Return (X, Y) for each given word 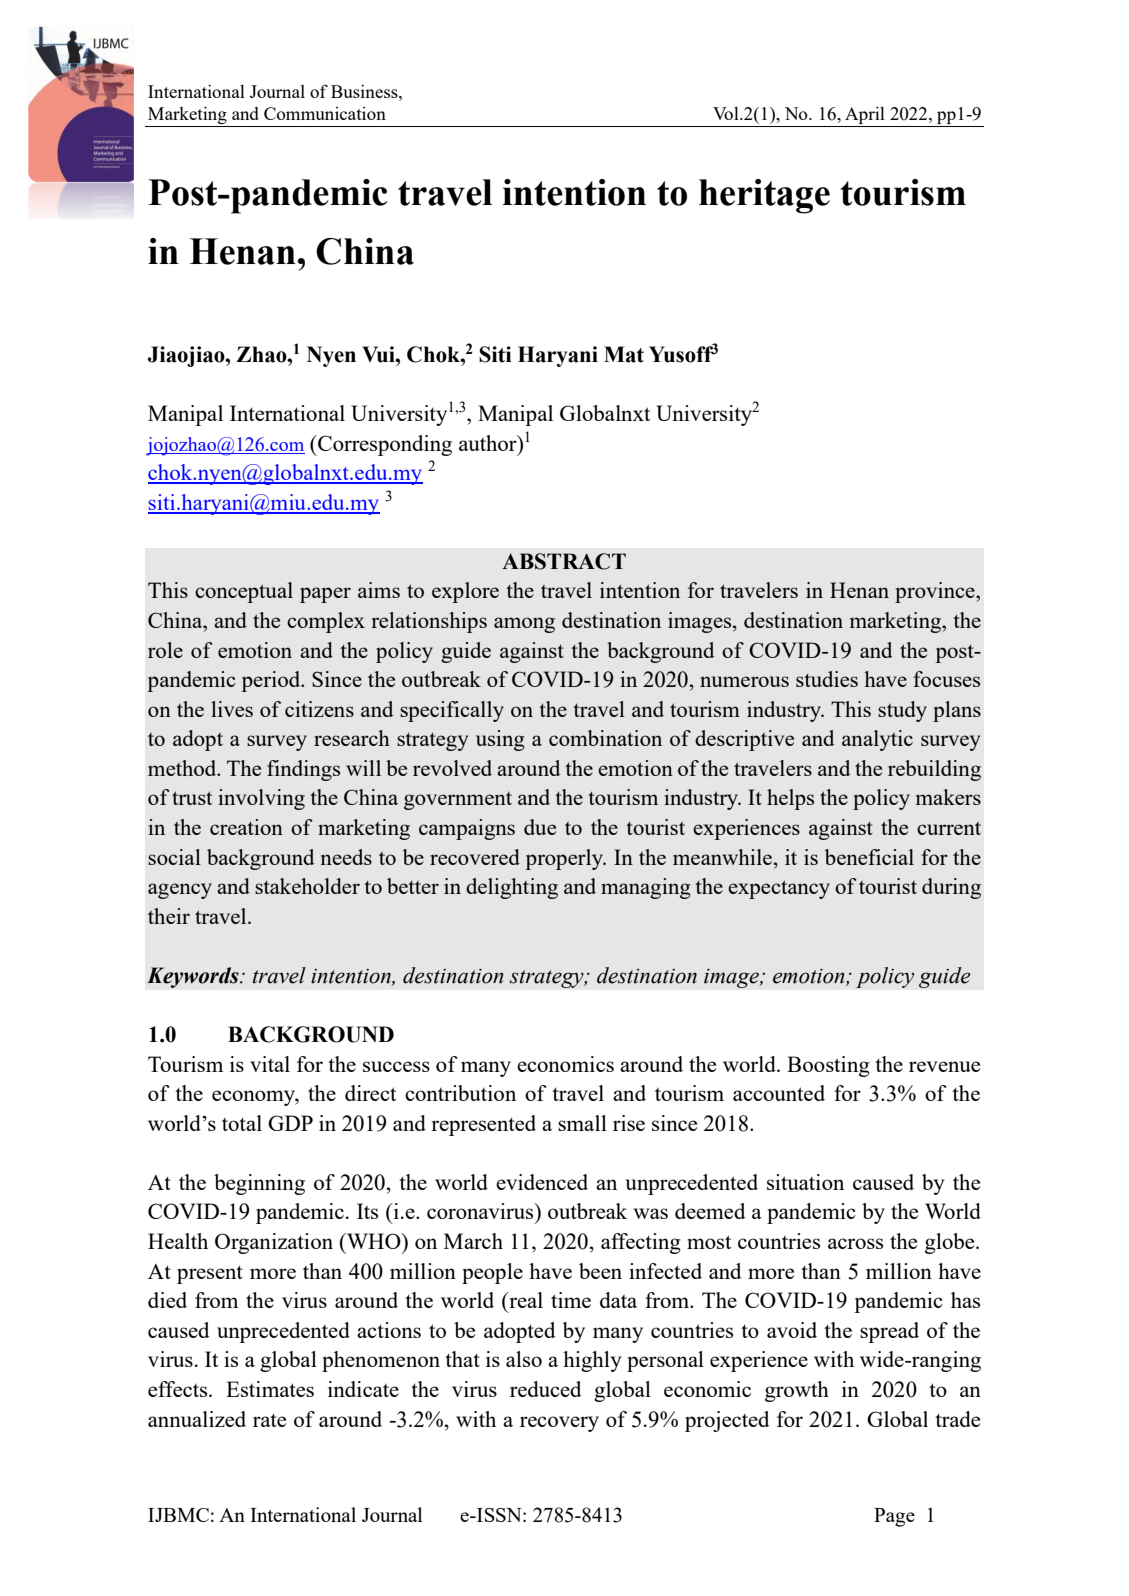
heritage (764, 196)
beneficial (869, 857)
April (865, 116)
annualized (197, 1419)
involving (261, 799)
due (540, 827)
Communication (325, 113)
